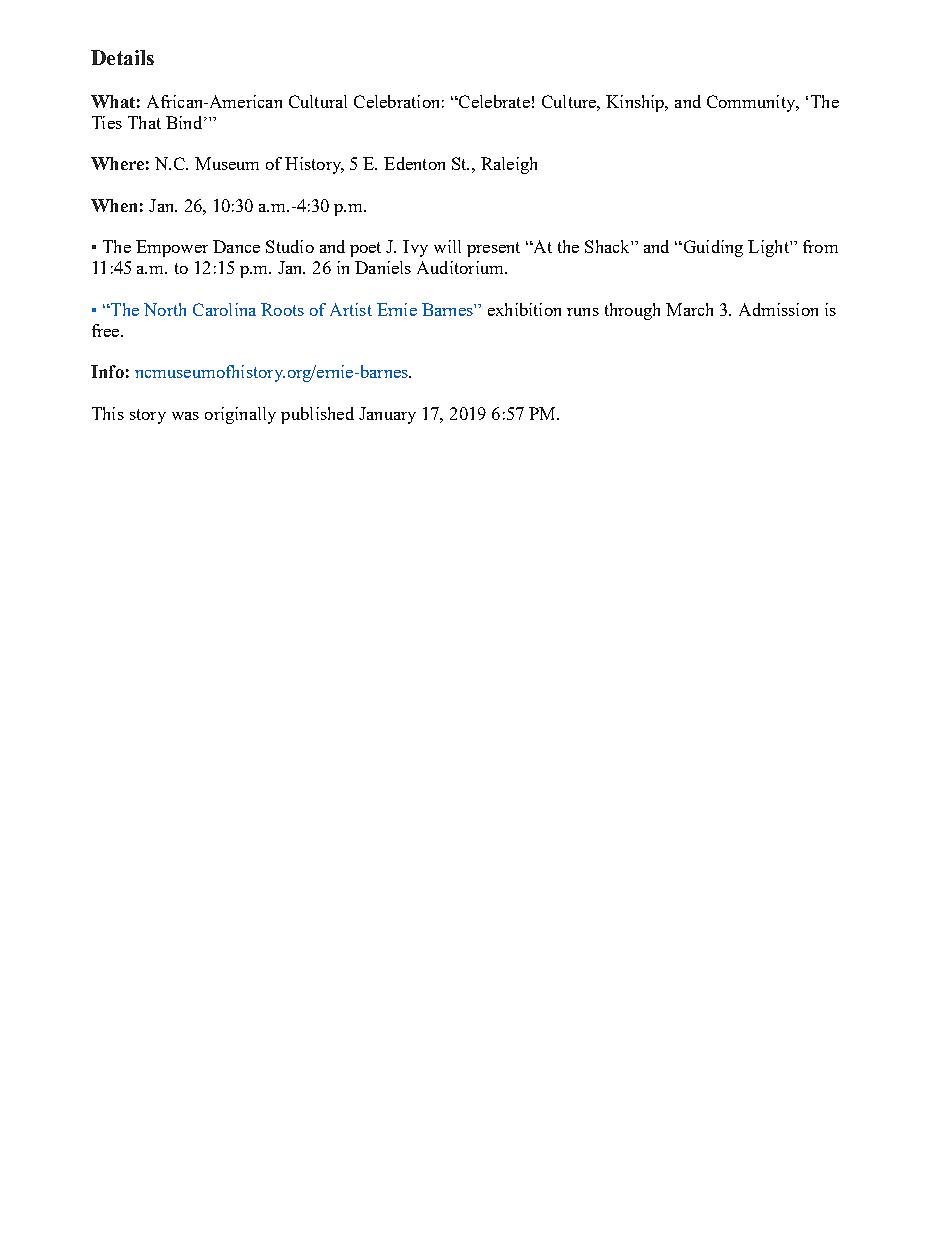 This image has height=1233, width=952. What do you see at coordinates (387, 415) in the image?
I see `January` at bounding box center [387, 415].
